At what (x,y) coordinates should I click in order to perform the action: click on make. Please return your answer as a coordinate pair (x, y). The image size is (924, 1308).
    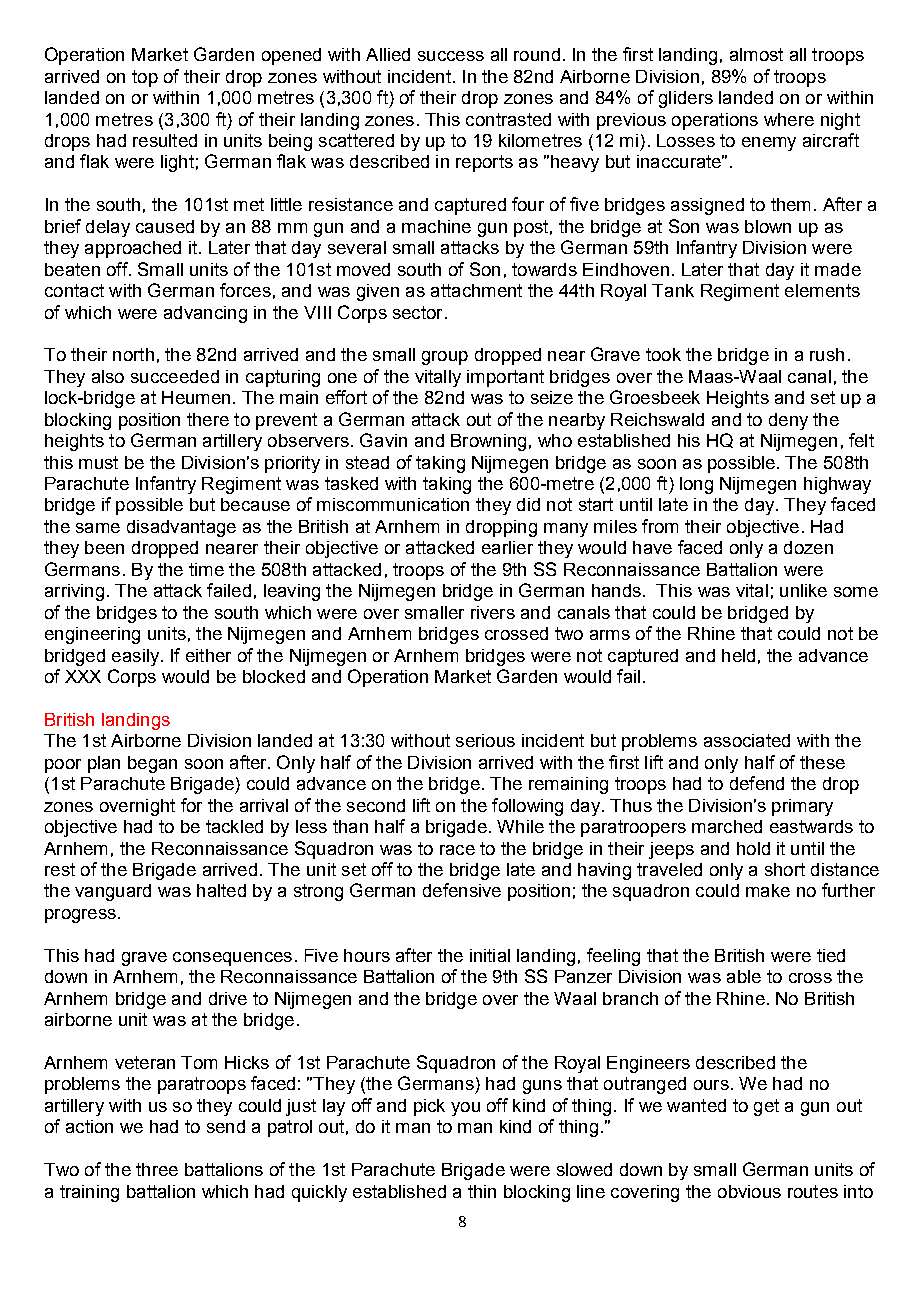
    Looking at the image, I should click on (768, 890).
